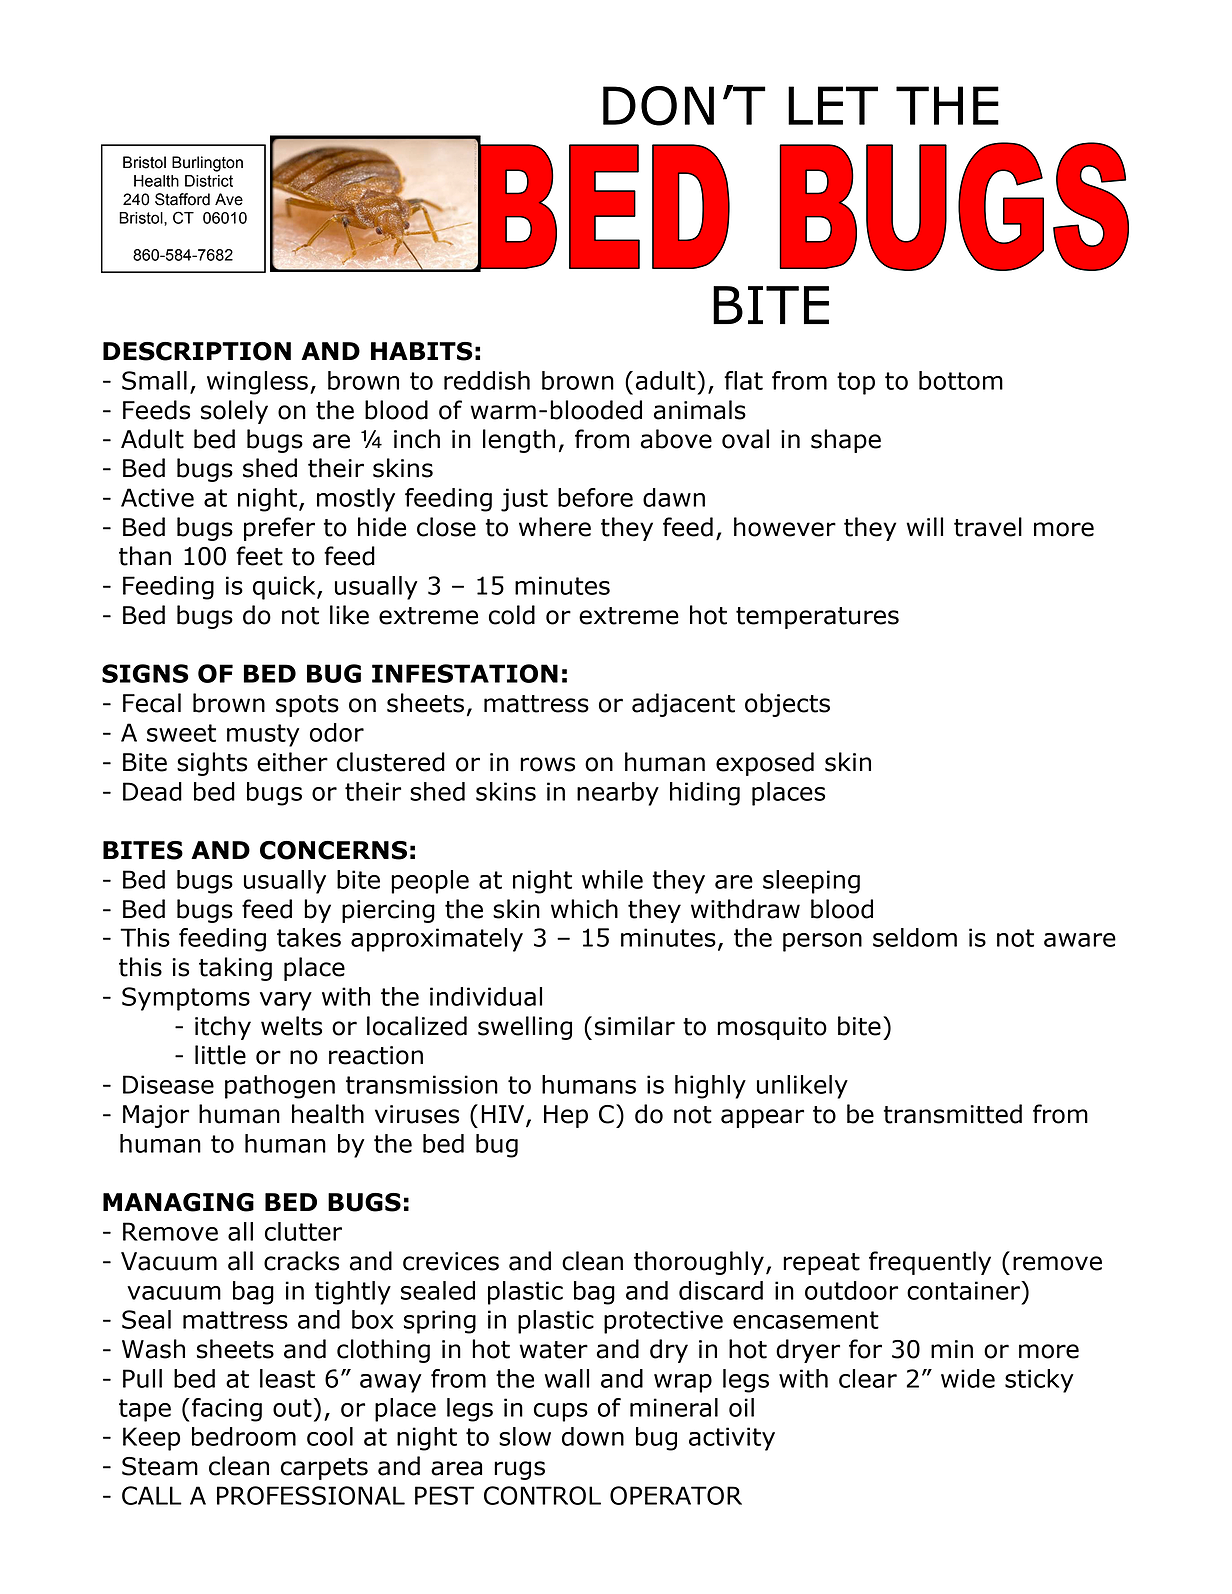 Image resolution: width=1232 pixels, height=1594 pixels. Describe the element at coordinates (207, 164) in the document. I see `Burlington` at that location.
